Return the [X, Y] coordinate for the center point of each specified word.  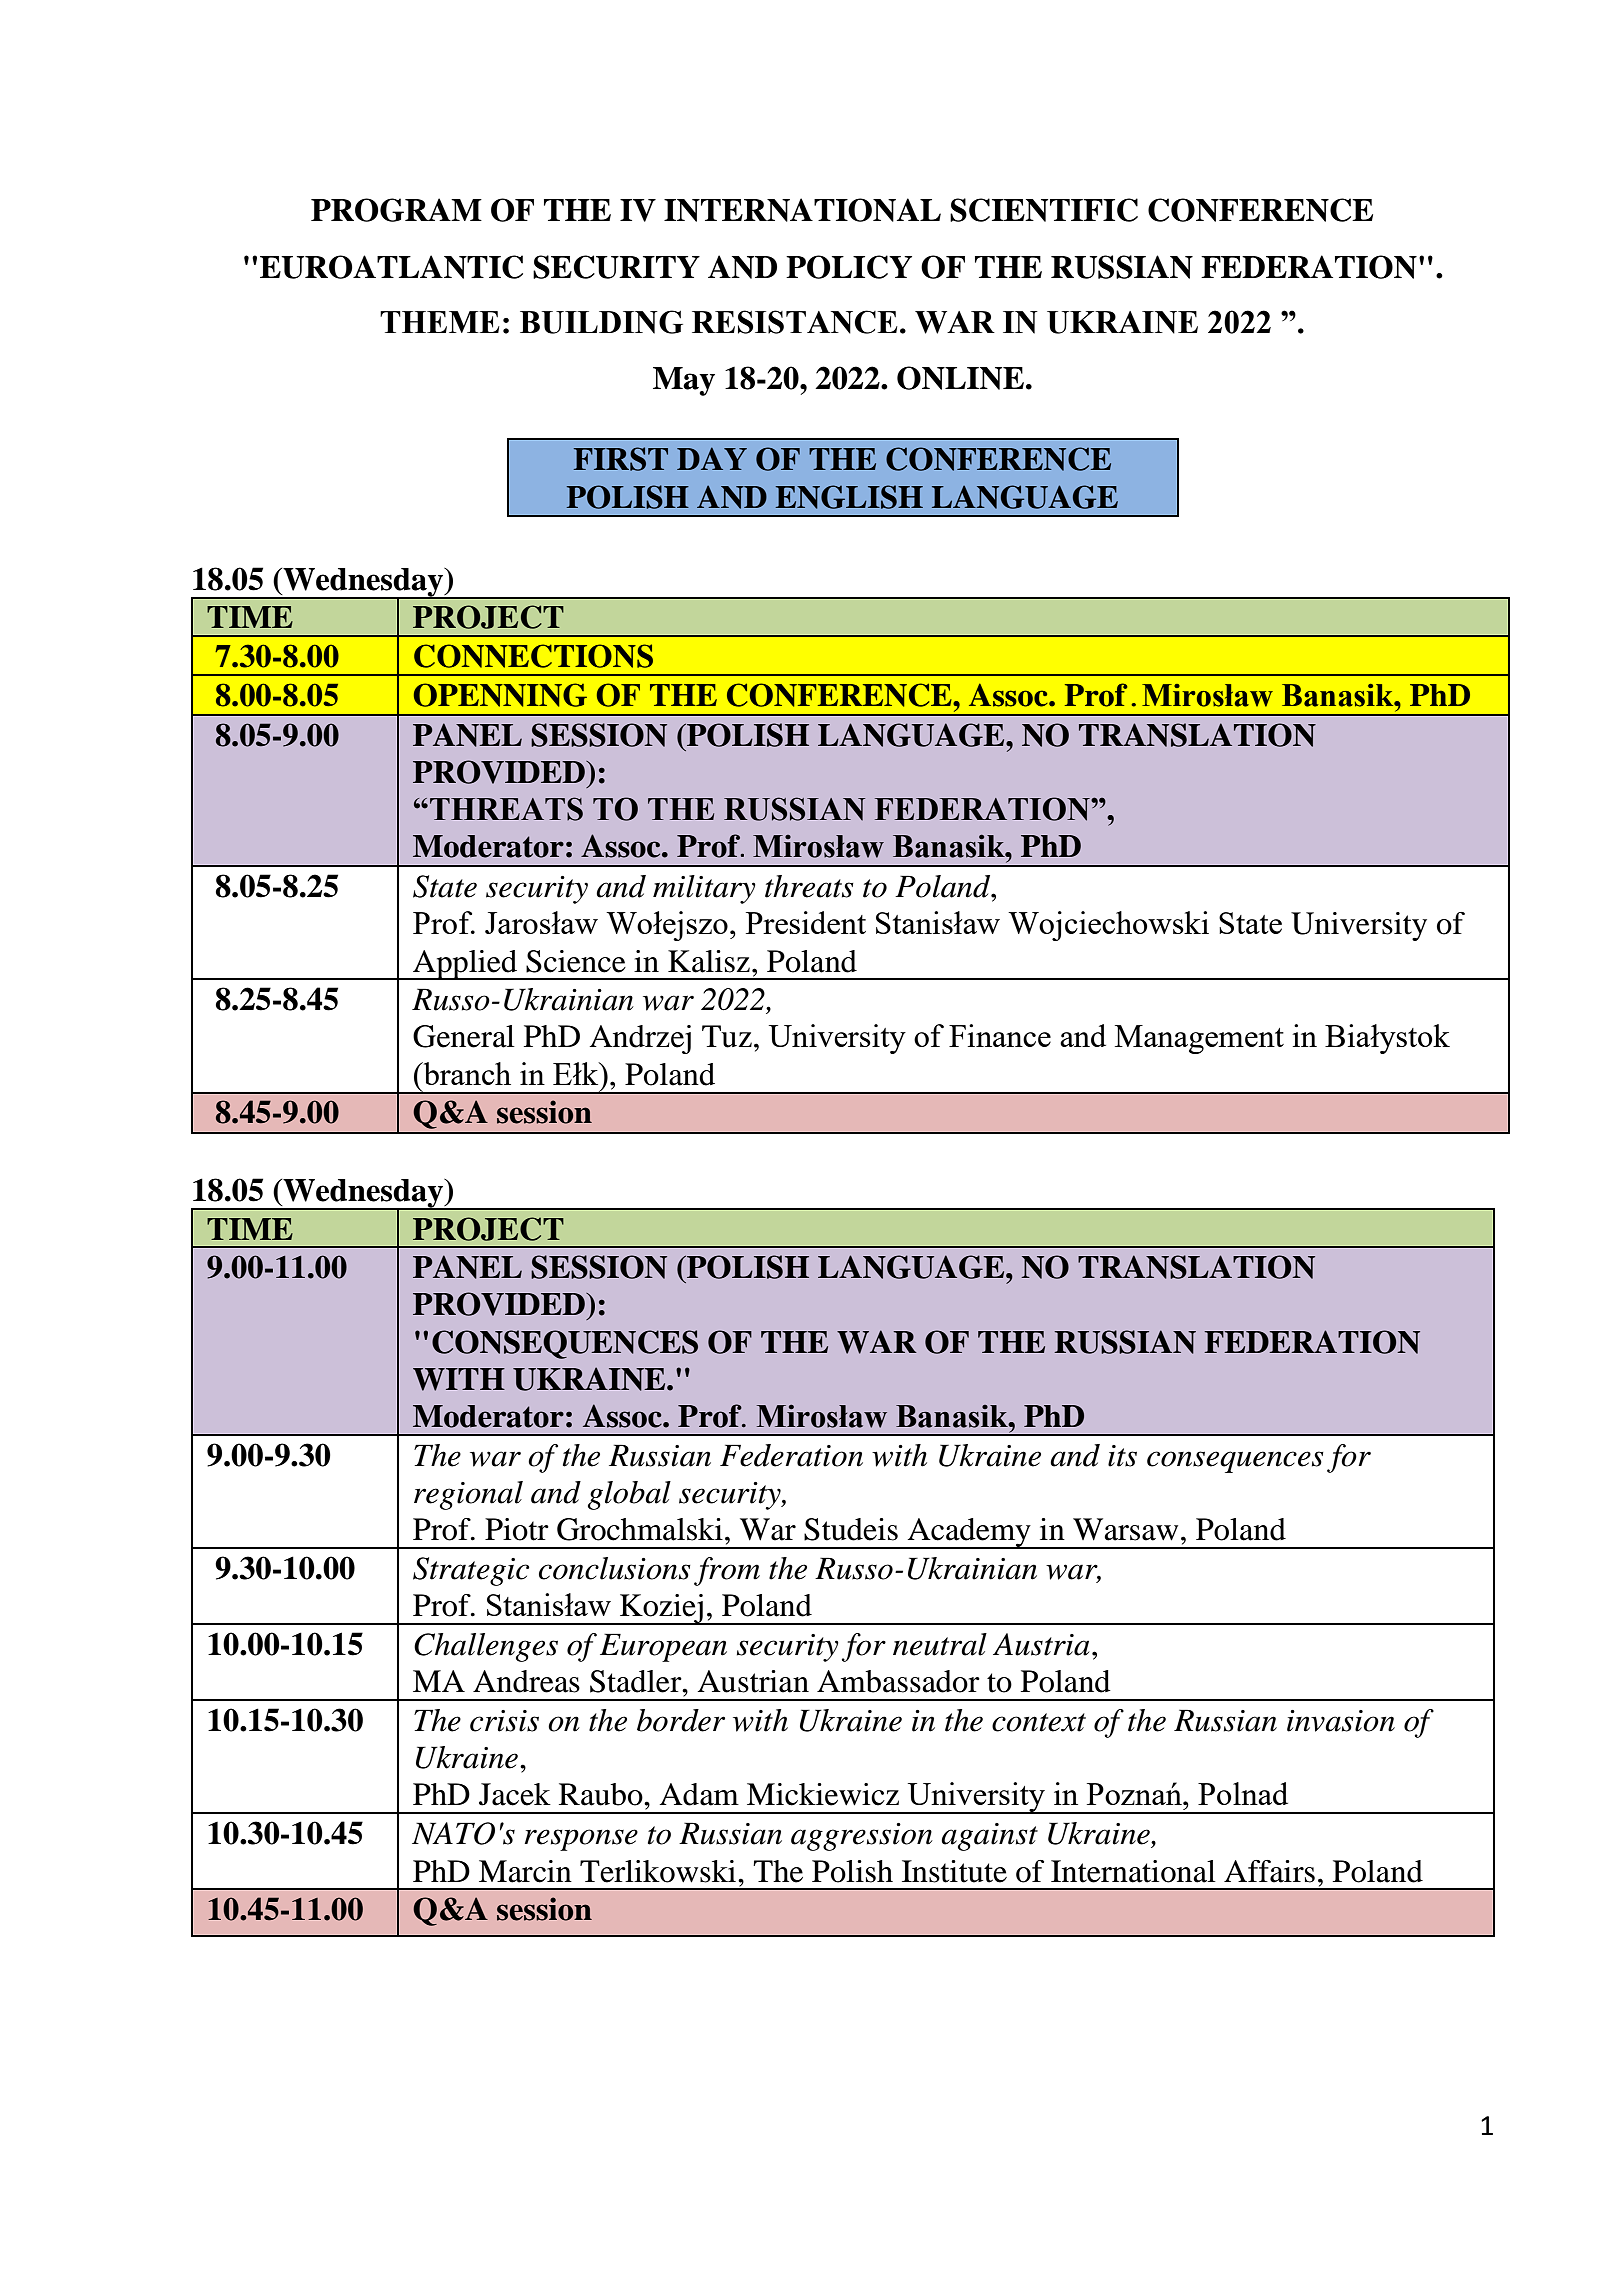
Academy [969, 1533]
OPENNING [500, 695]
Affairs [1269, 1871]
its [1122, 1456]
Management [1199, 1039]
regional [468, 1495]
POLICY [849, 267]
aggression [862, 1837]
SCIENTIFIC [1044, 210]
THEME [439, 322]
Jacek [515, 1794]
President [806, 922]
